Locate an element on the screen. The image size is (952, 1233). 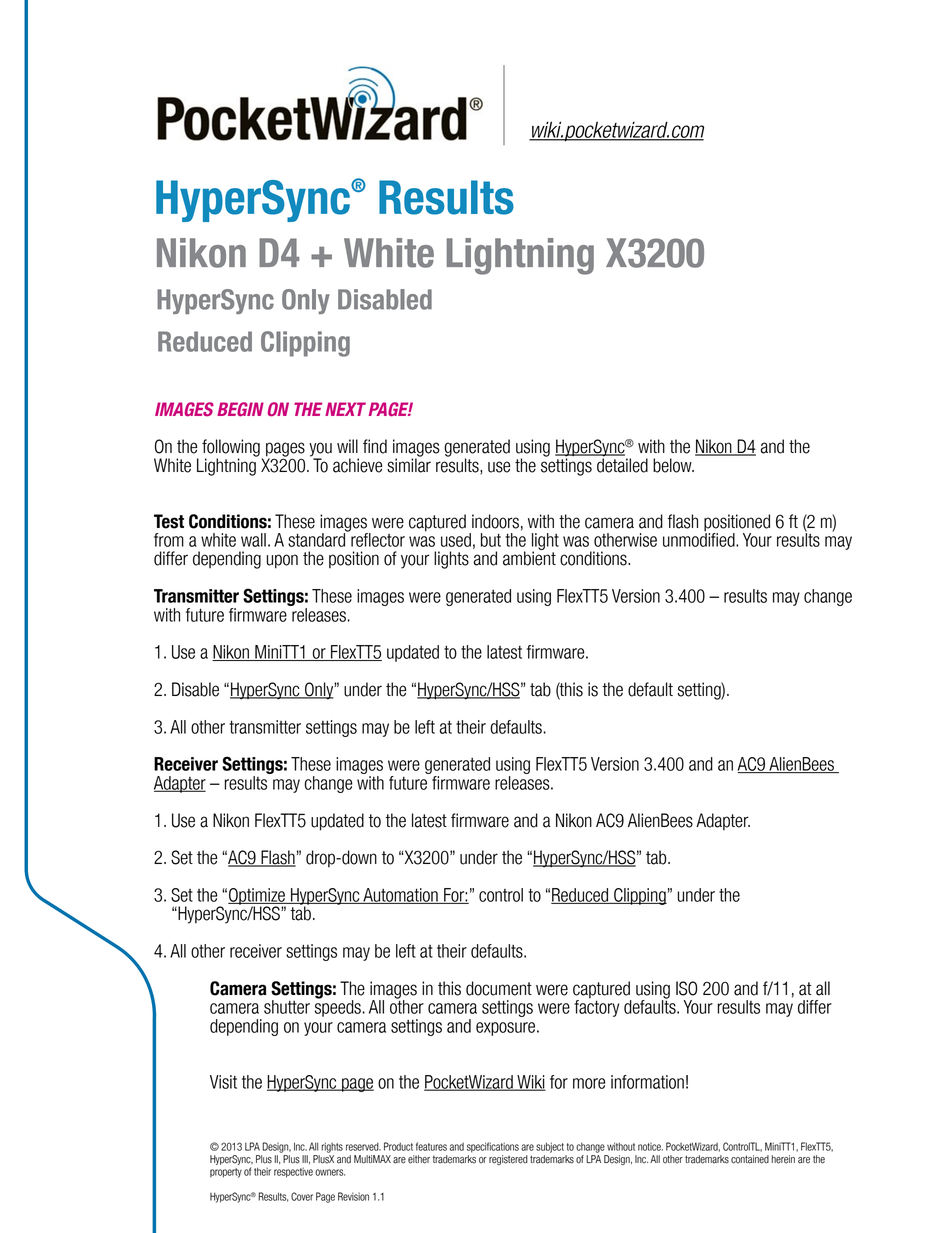
ISO is located at coordinates (687, 988).
